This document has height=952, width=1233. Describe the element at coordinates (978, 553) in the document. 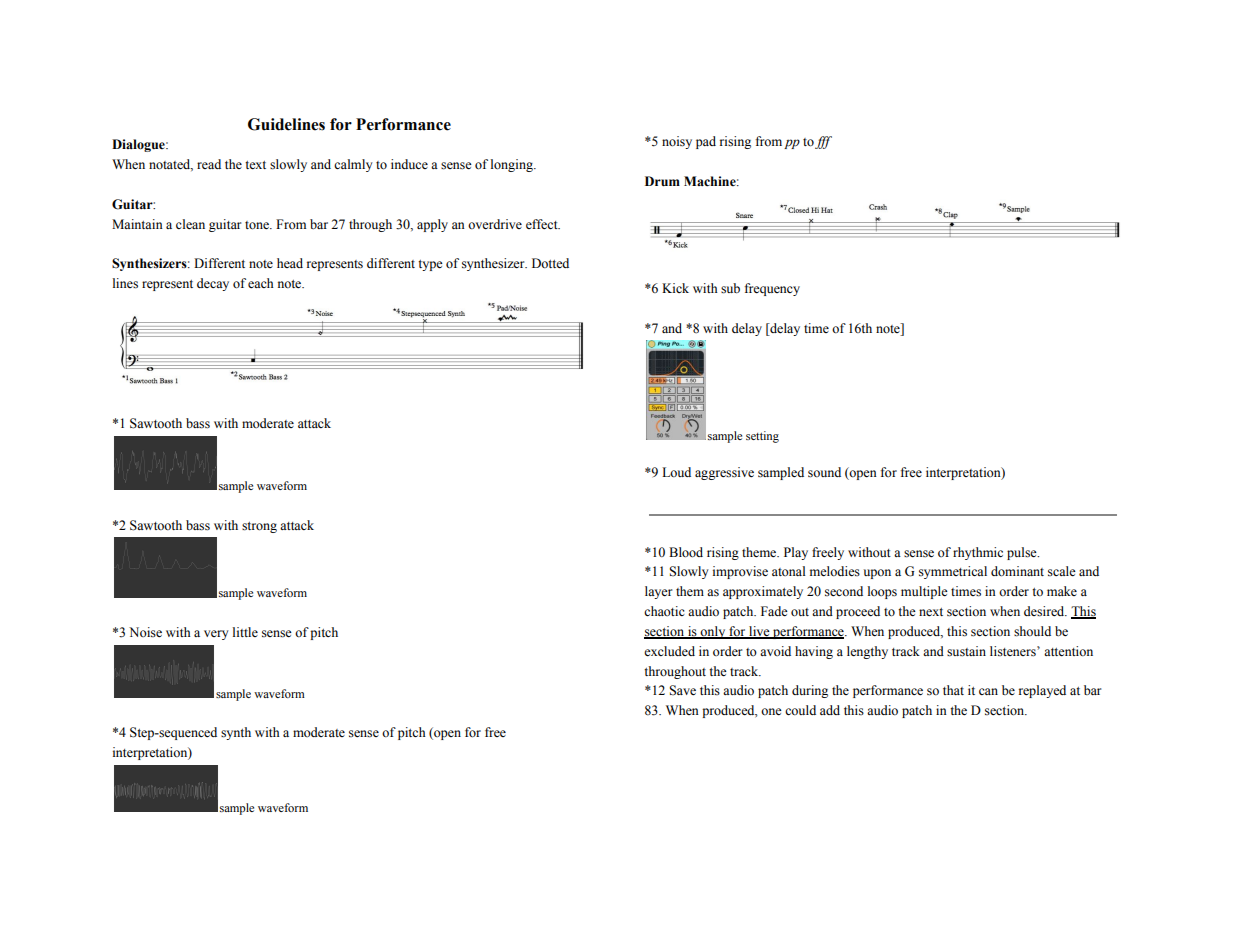

I see `rhythmic` at that location.
